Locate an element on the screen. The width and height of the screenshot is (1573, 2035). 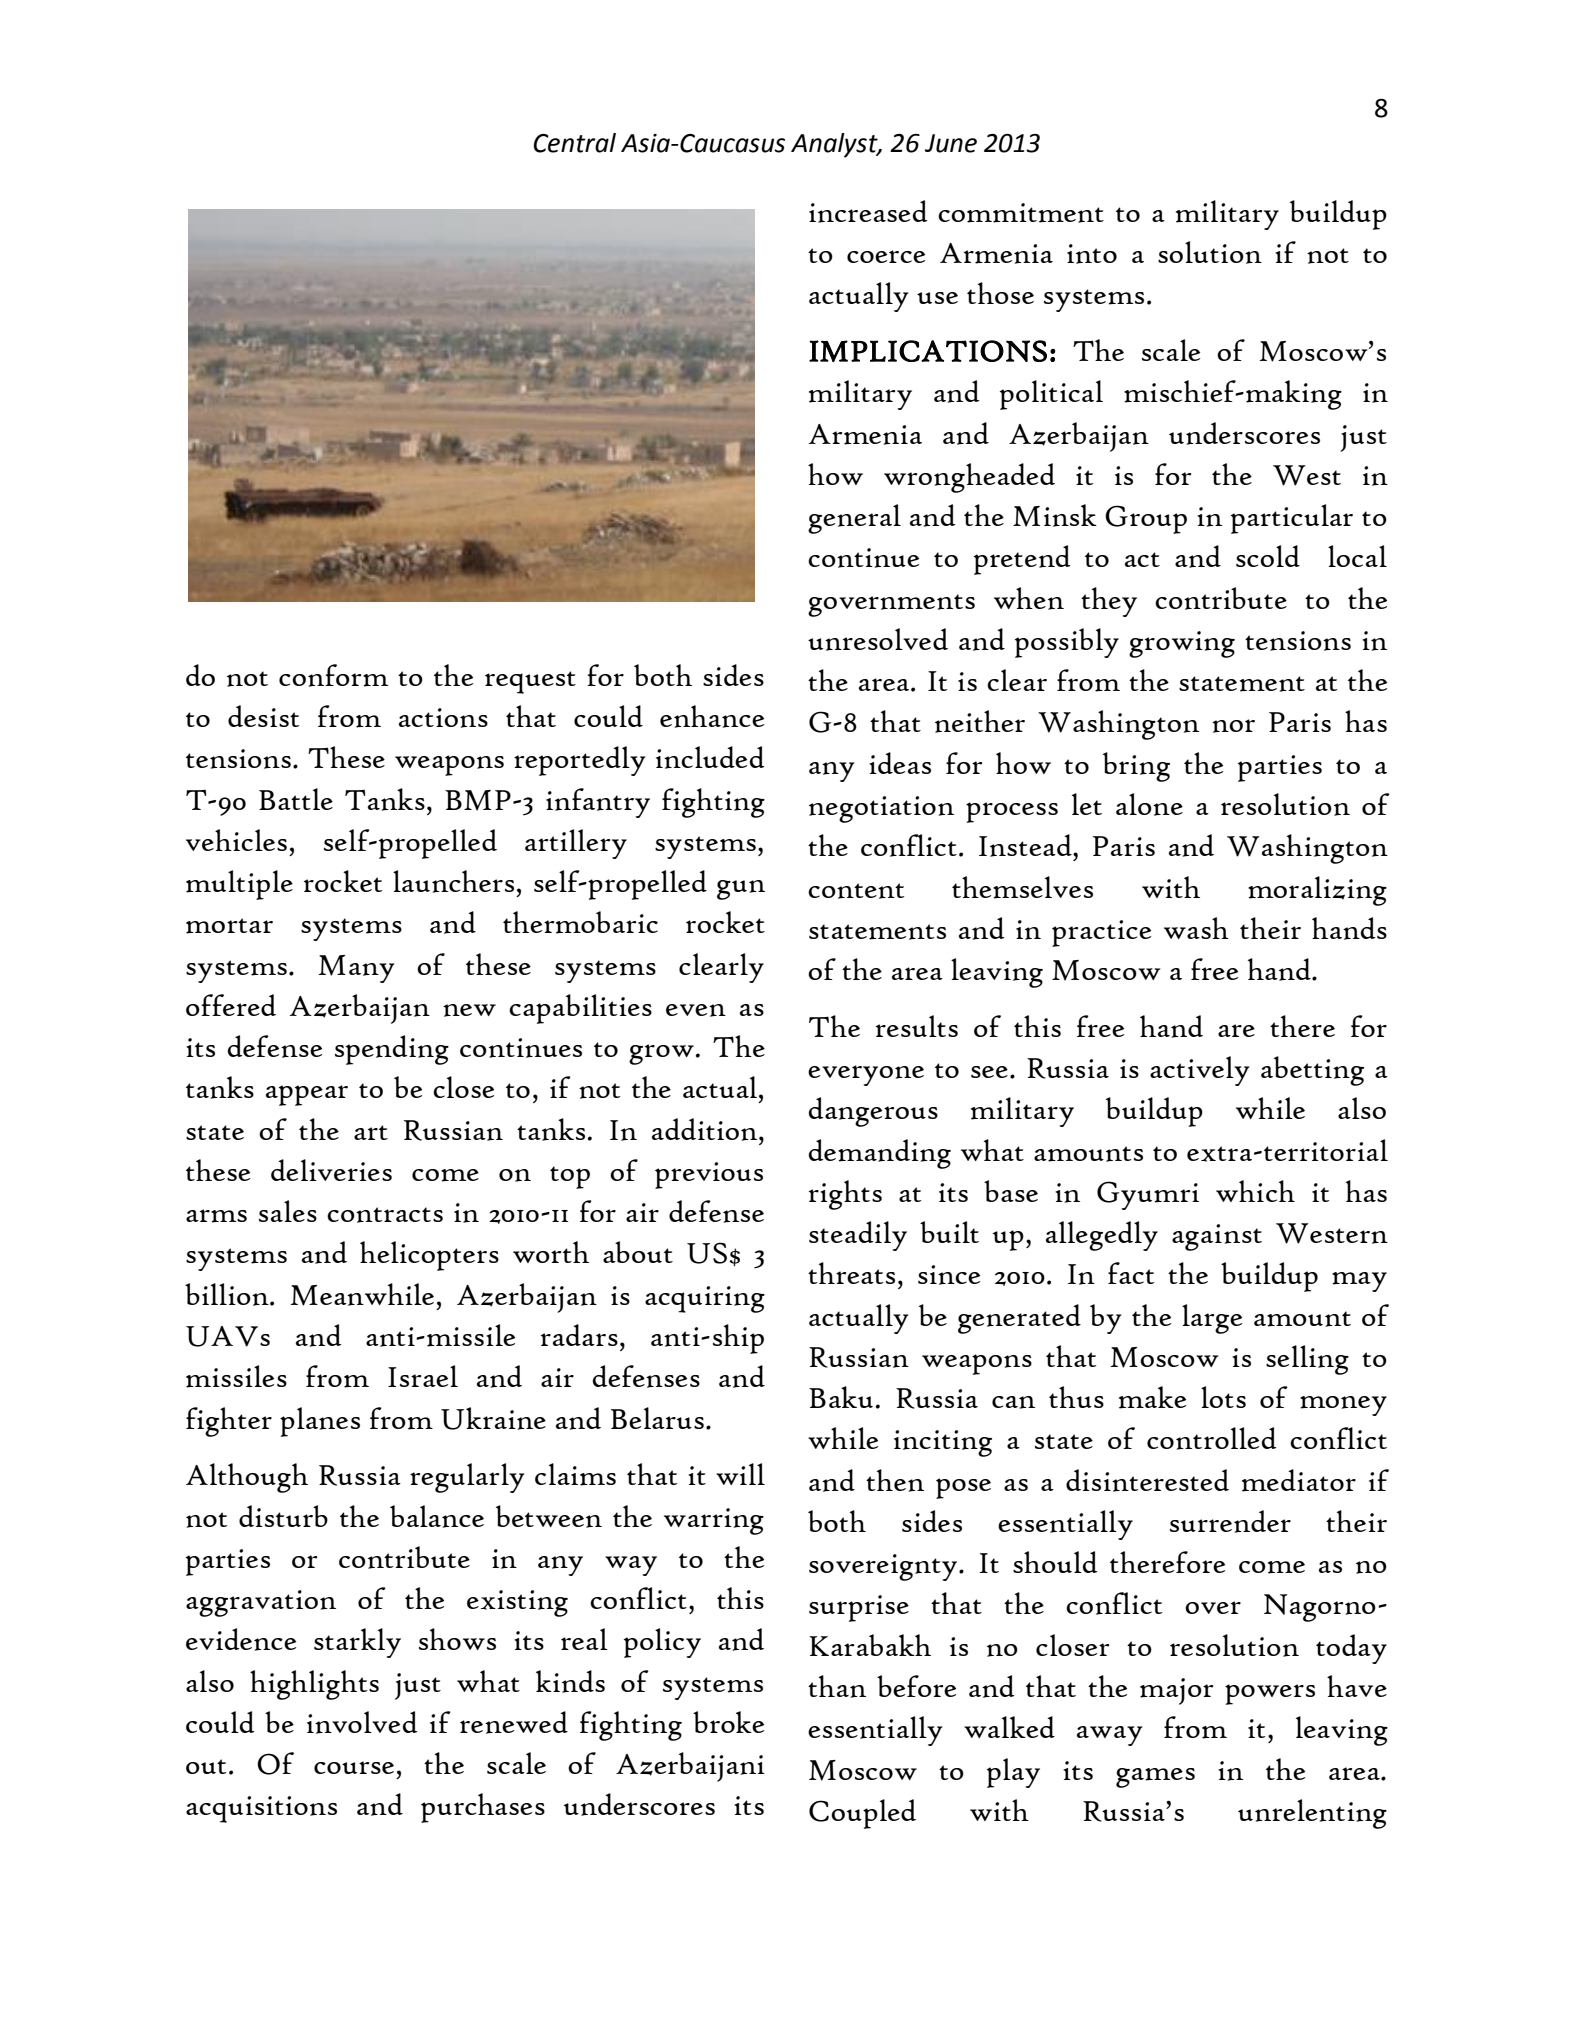
contracts is located at coordinates (385, 1215).
